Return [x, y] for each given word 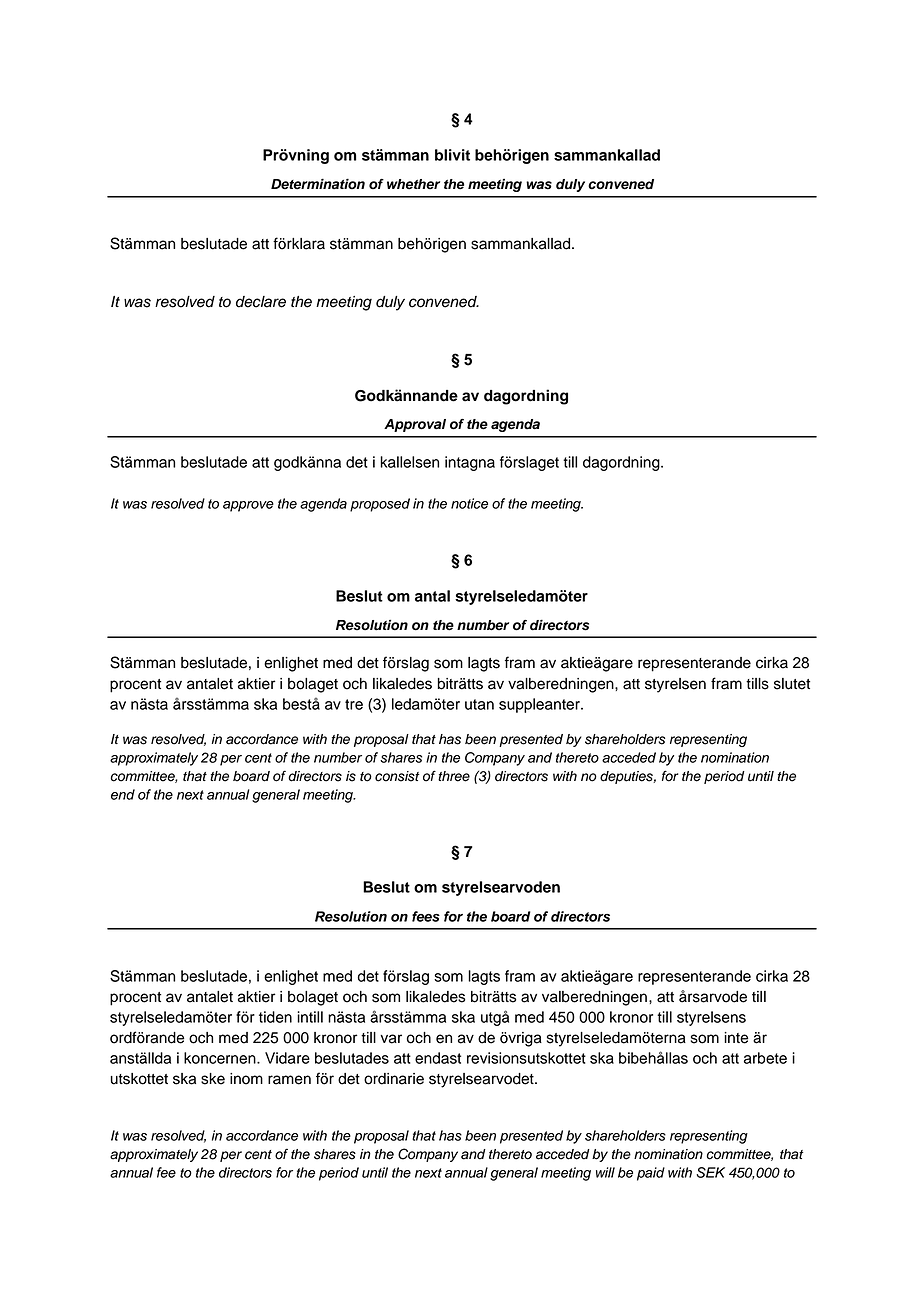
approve [248, 506]
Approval [415, 425]
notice [469, 503]
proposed [380, 505]
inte [736, 1038]
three [454, 776]
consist [397, 776]
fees [426, 916]
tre [354, 704]
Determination [318, 184]
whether [413, 184]
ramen [289, 1080]
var [391, 1039]
